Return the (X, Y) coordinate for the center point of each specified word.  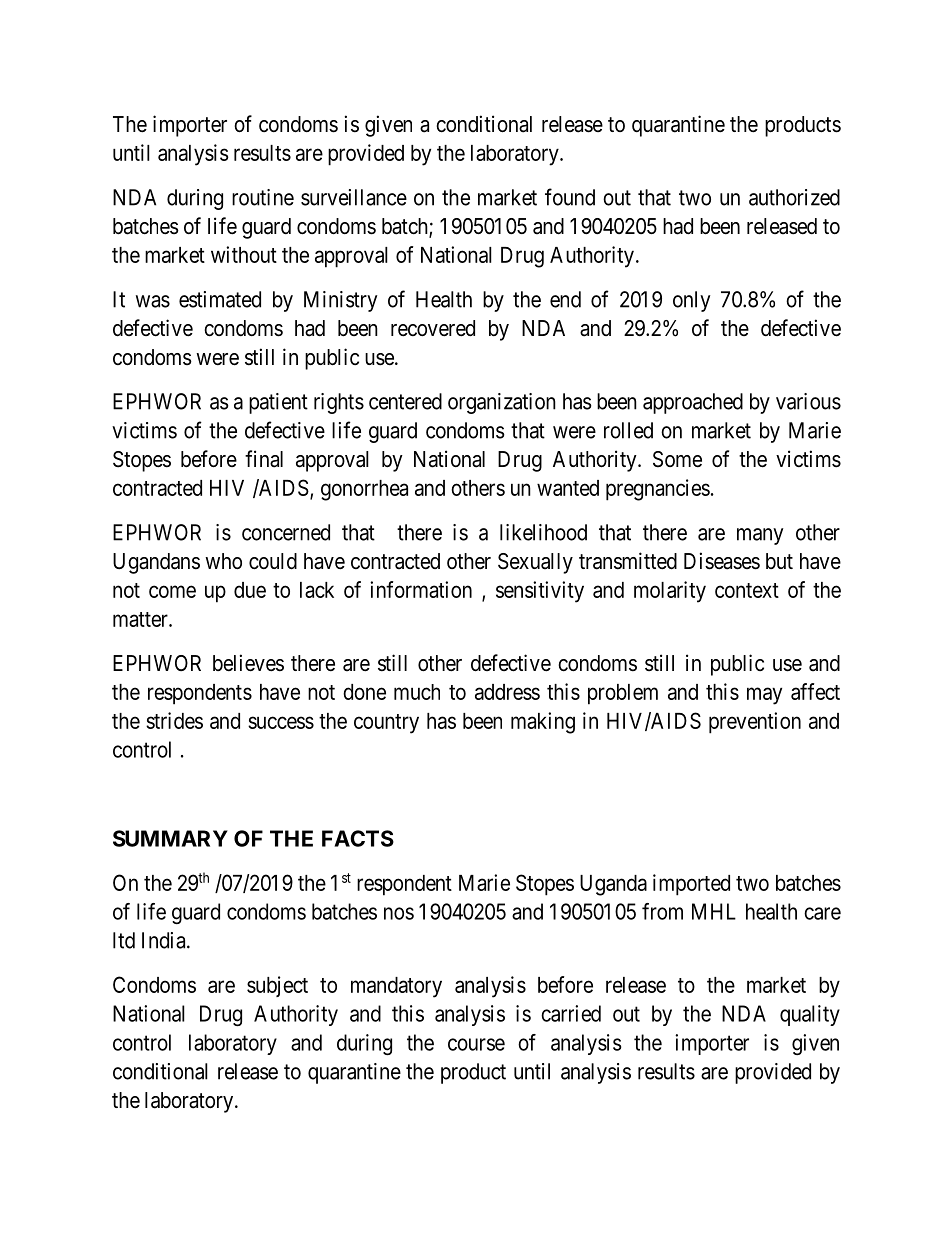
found (570, 197)
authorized (794, 197)
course (476, 1044)
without (244, 254)
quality (810, 1015)
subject (277, 986)
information (421, 589)
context (747, 590)
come (172, 591)
